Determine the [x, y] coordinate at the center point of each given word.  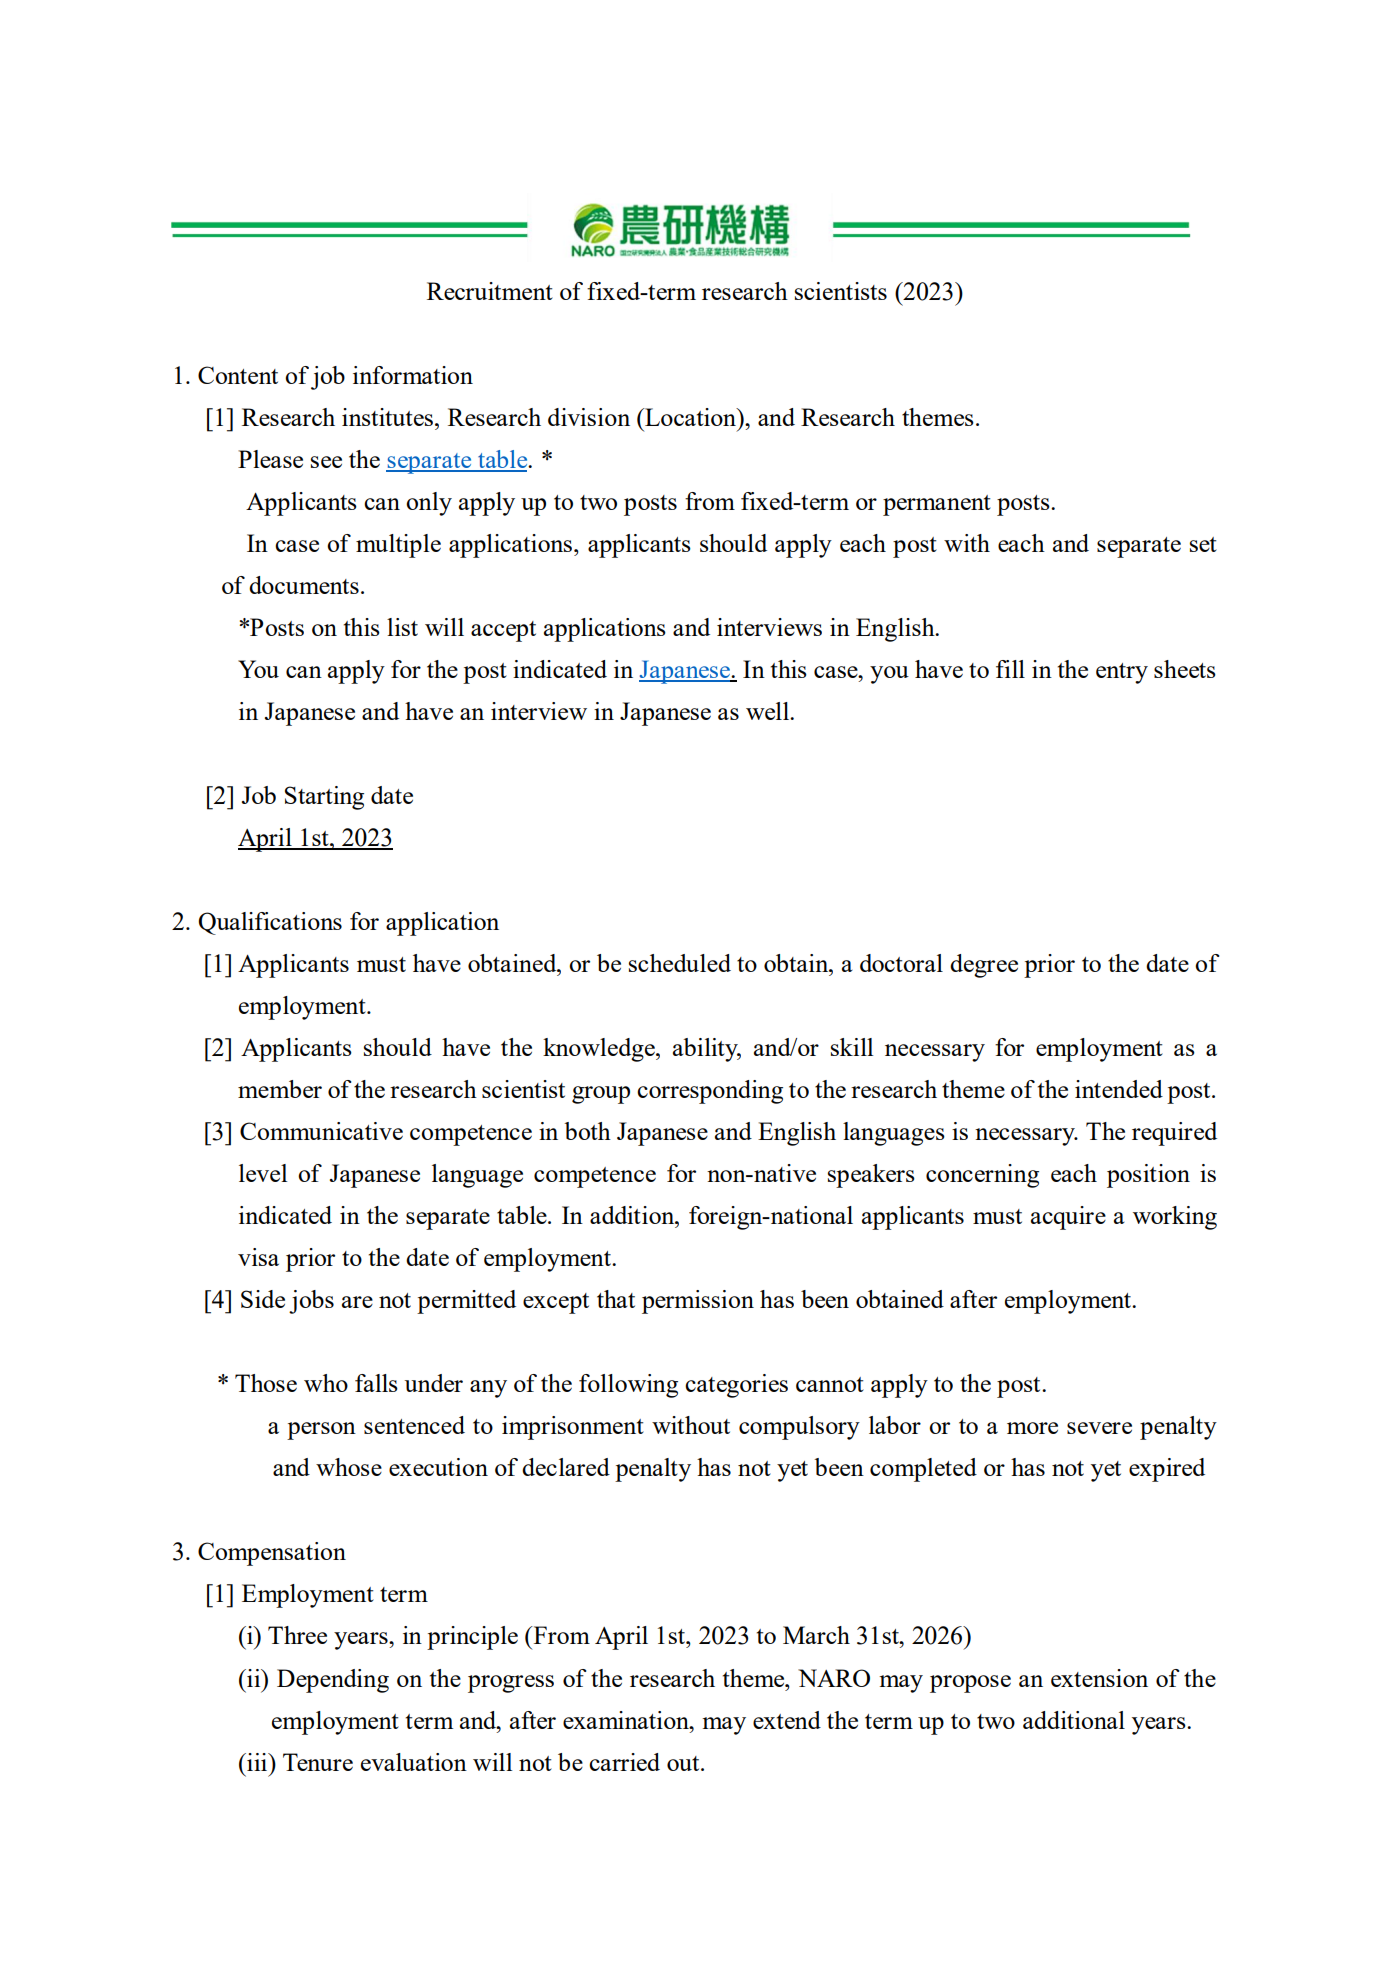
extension [1099, 1678]
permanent [937, 505]
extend [787, 1720]
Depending [333, 1681]
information [413, 375]
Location [690, 417]
